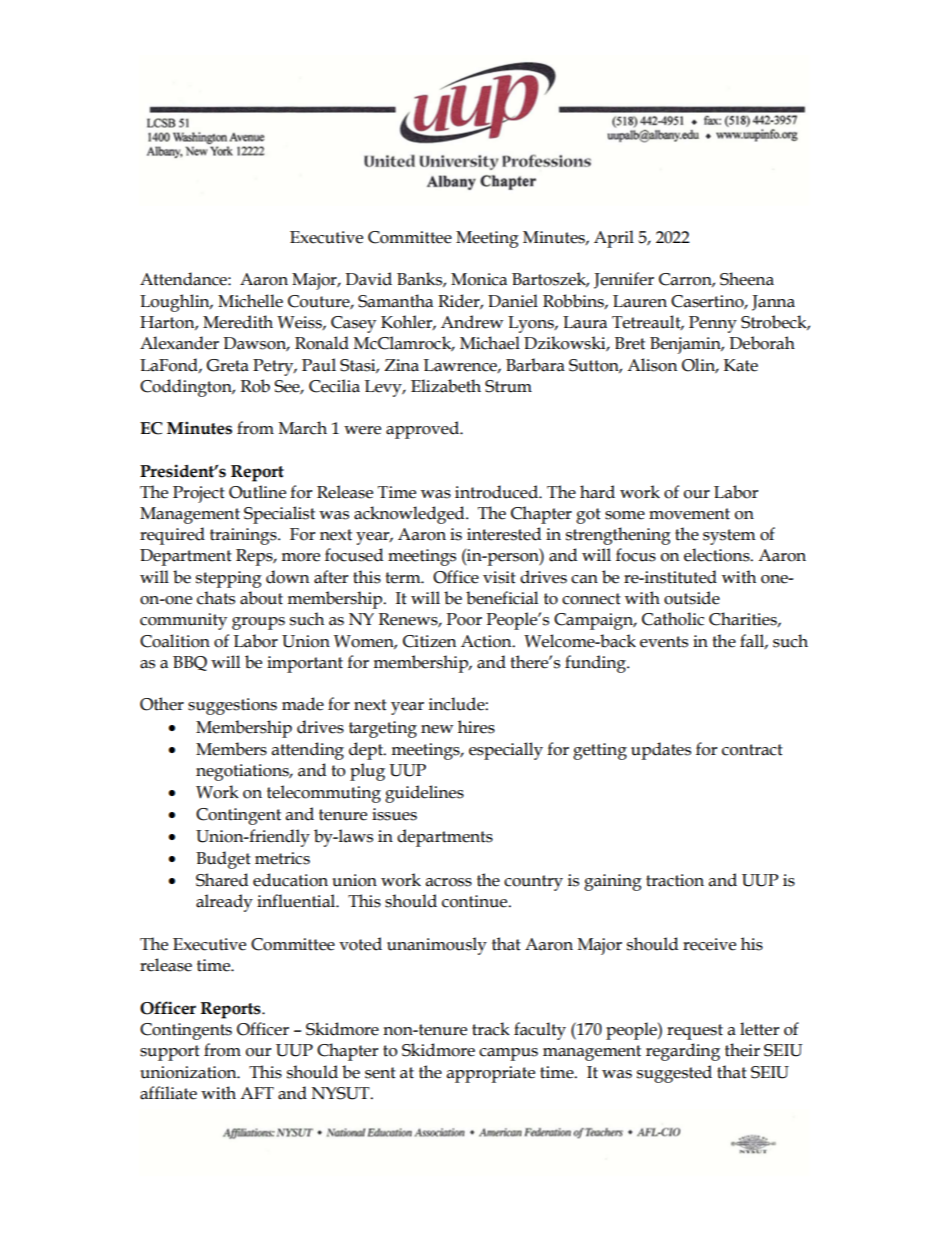 This screenshot has width=952, height=1233. I want to click on Sheena, so click(747, 279).
